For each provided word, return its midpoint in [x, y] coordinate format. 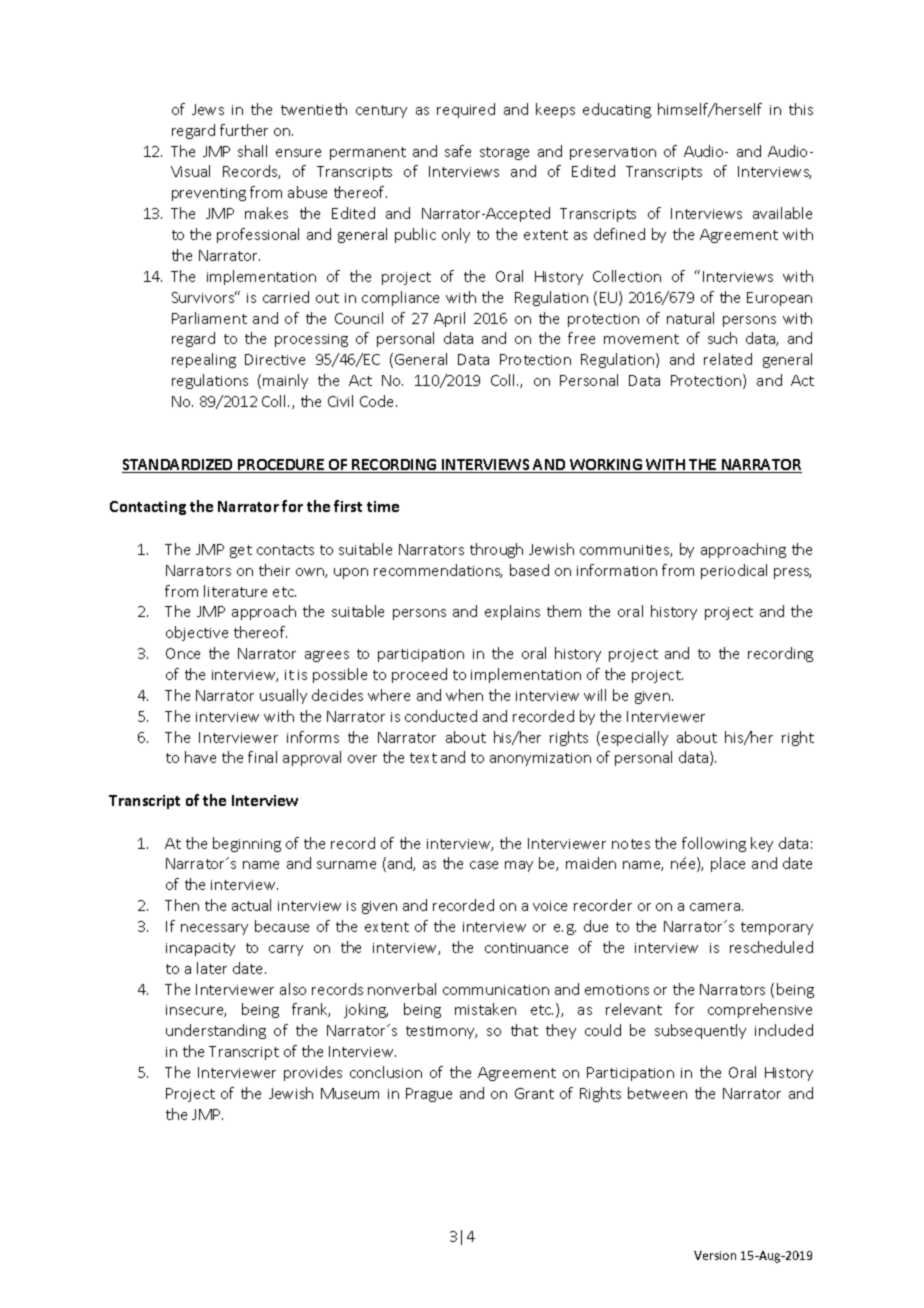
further [244, 130]
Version [715, 1255]
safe [458, 151]
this [801, 109]
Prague [429, 1095]
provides [313, 1073]
